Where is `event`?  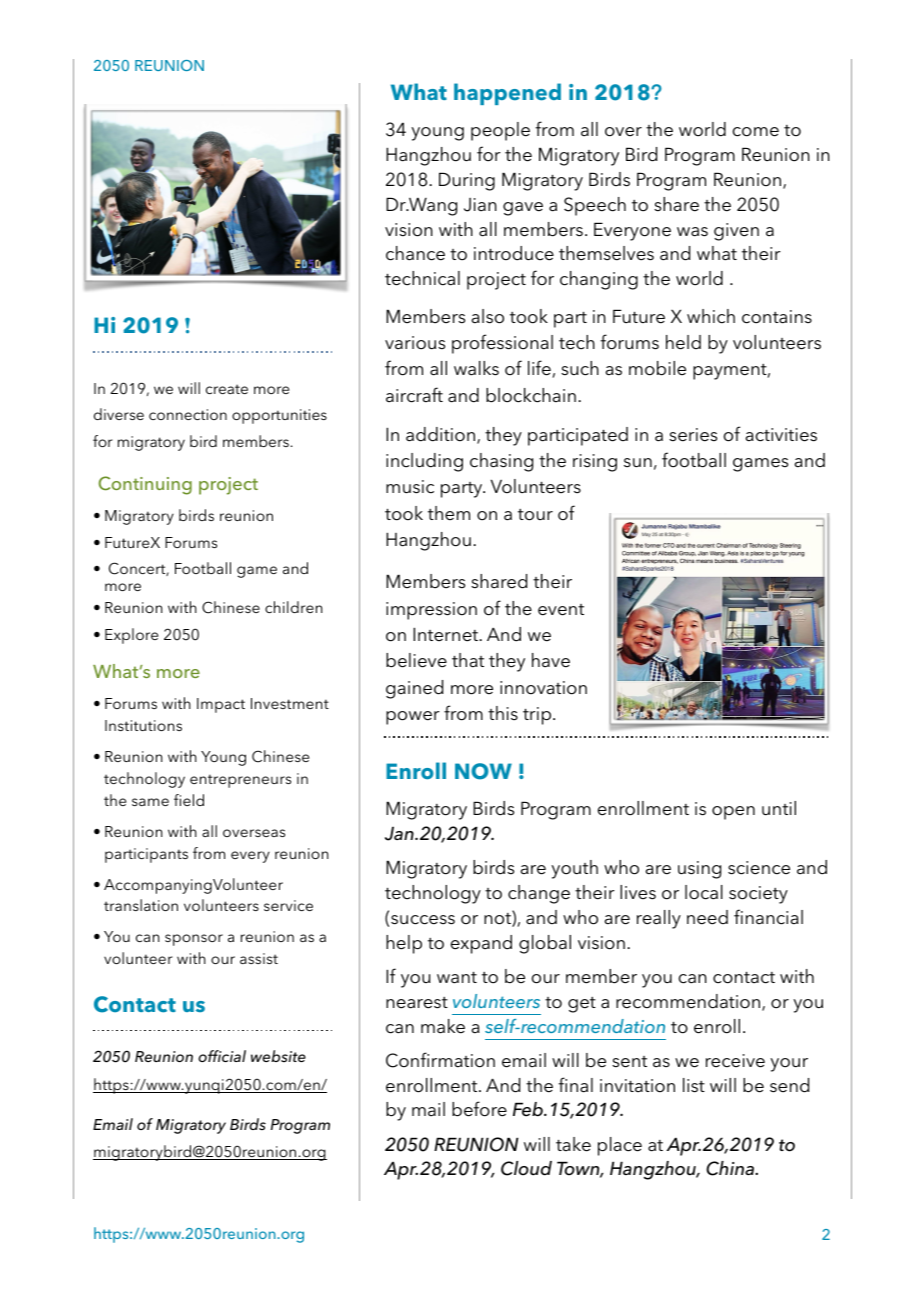 event is located at coordinates (561, 610).
